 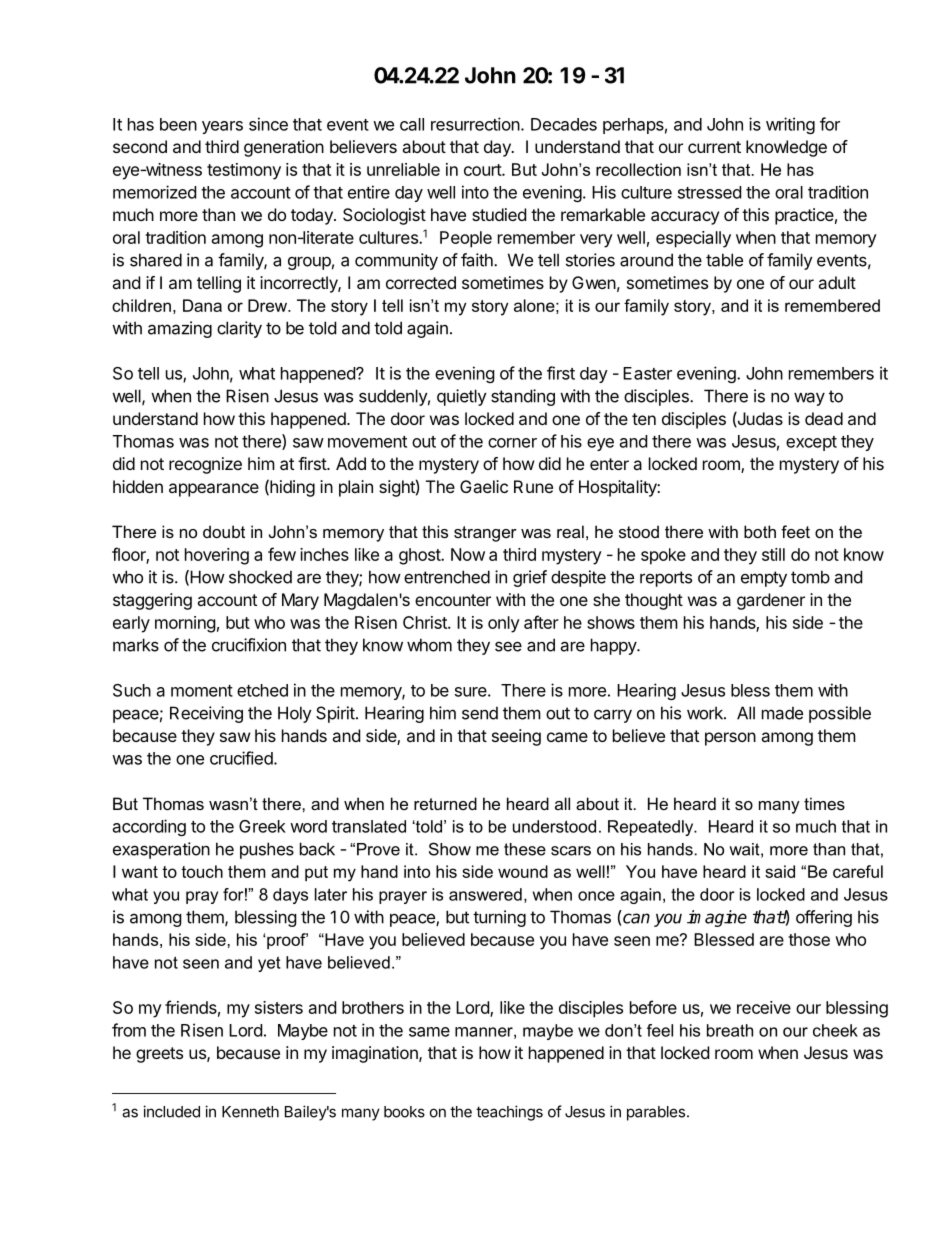 I want to click on said, so click(x=780, y=871).
